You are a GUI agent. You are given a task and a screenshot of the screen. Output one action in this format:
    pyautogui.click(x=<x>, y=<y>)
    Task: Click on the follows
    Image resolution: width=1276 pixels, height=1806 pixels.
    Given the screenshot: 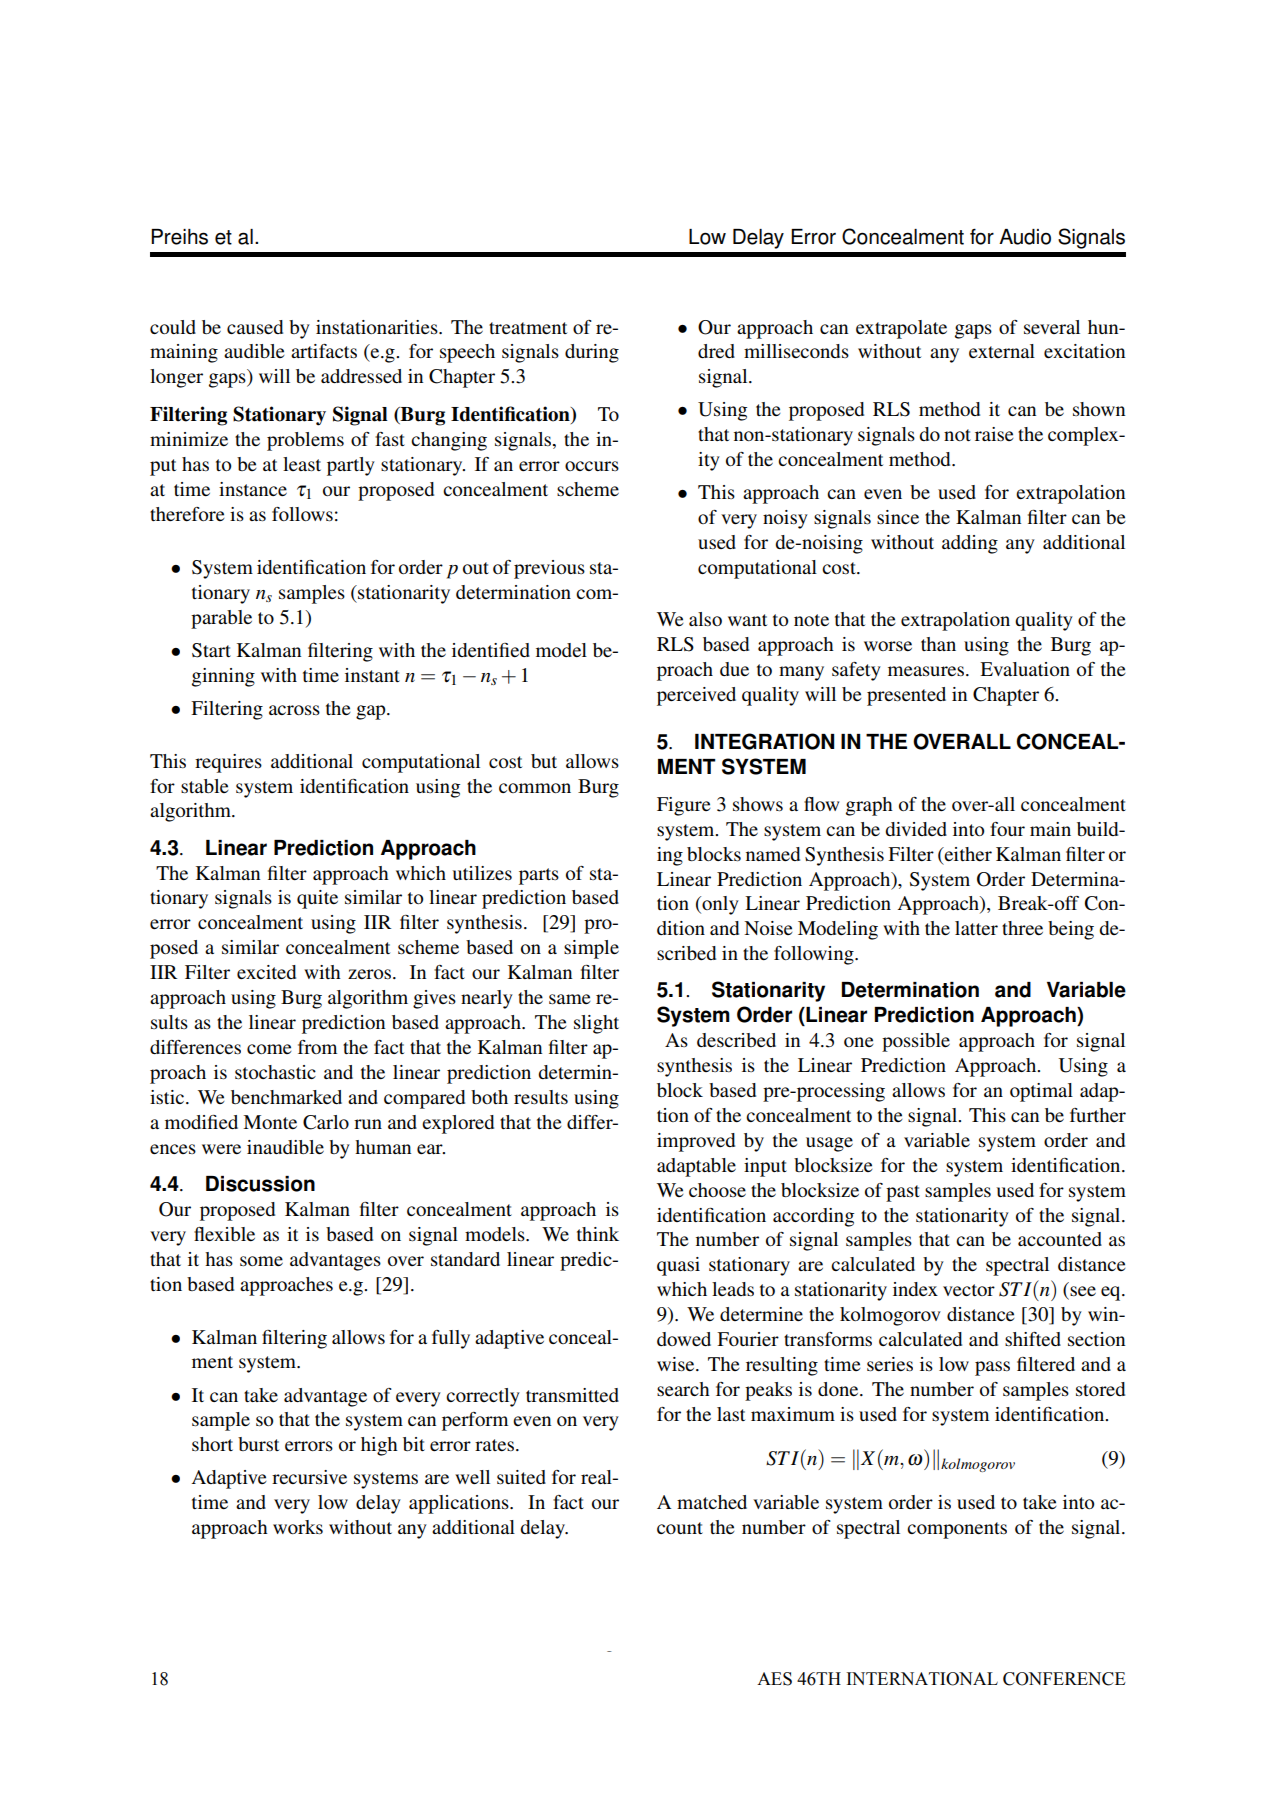 What is the action you would take?
    pyautogui.click(x=302, y=514)
